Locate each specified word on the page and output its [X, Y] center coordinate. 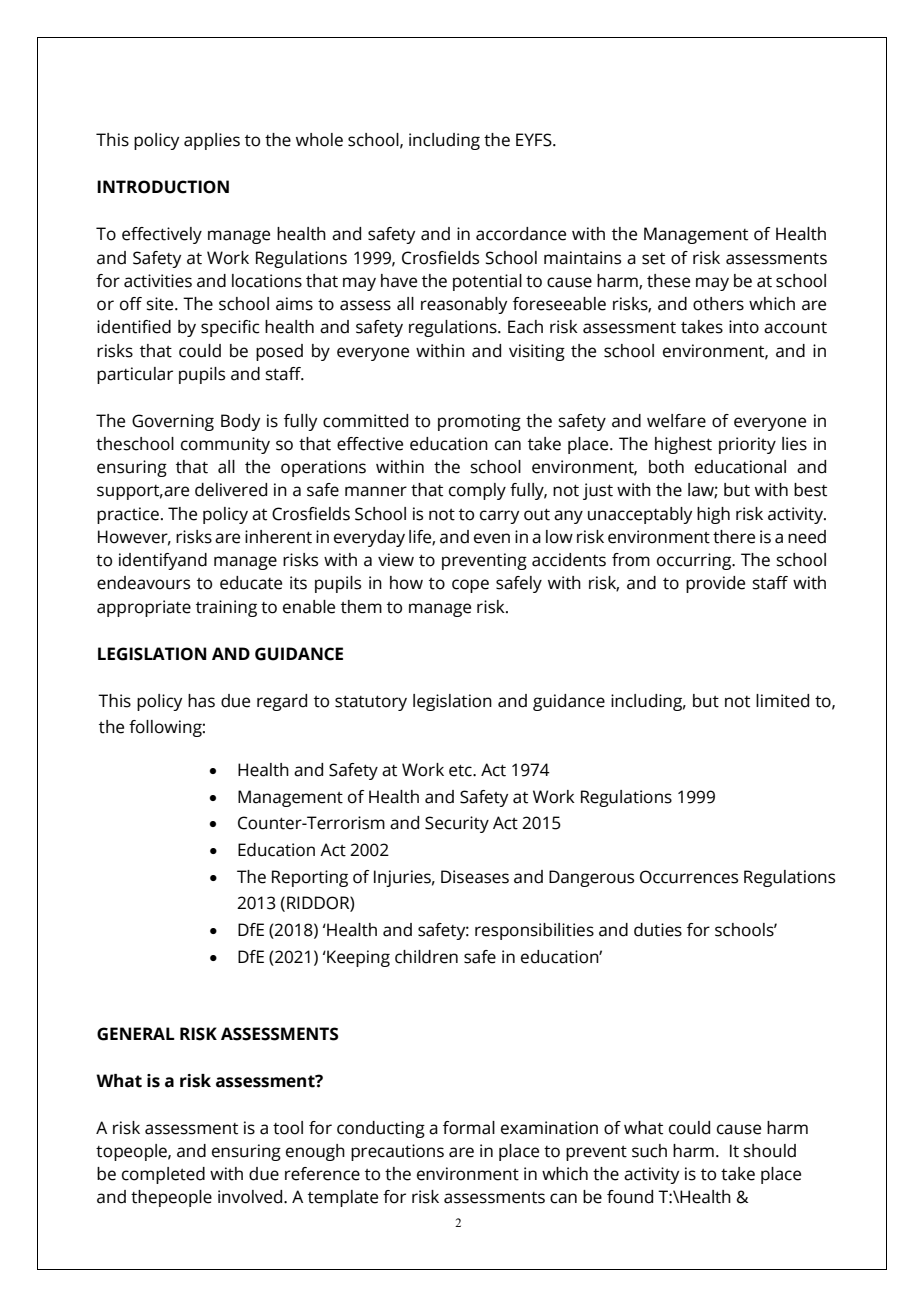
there [734, 537]
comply [477, 491]
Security [457, 824]
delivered [231, 490]
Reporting [310, 878]
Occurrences [689, 877]
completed [163, 1175]
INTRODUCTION [163, 187]
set [653, 259]
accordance [521, 234]
